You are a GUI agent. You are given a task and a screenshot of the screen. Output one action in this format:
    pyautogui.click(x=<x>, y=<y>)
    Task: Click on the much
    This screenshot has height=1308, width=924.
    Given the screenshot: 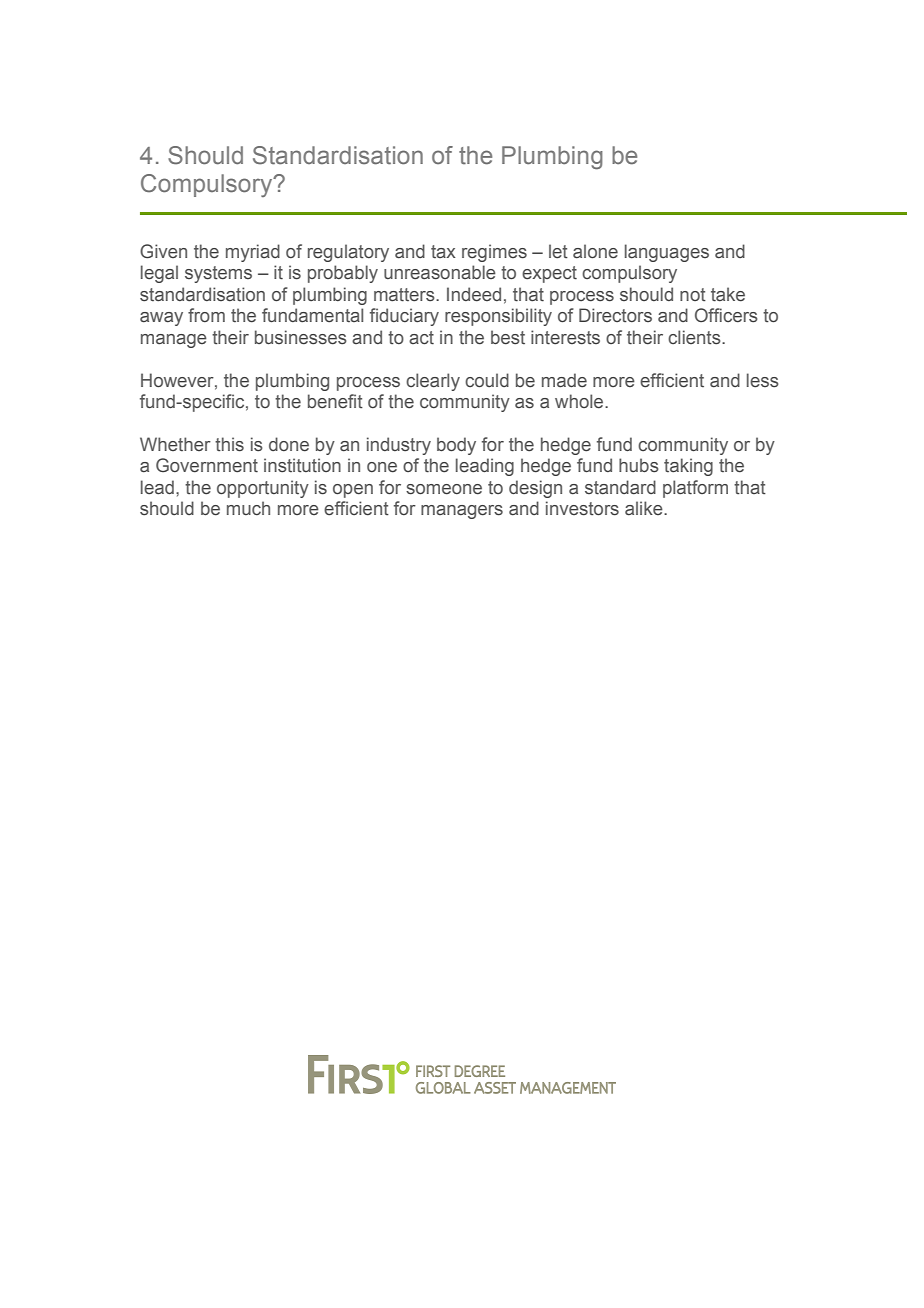 What is the action you would take?
    pyautogui.click(x=248, y=508)
